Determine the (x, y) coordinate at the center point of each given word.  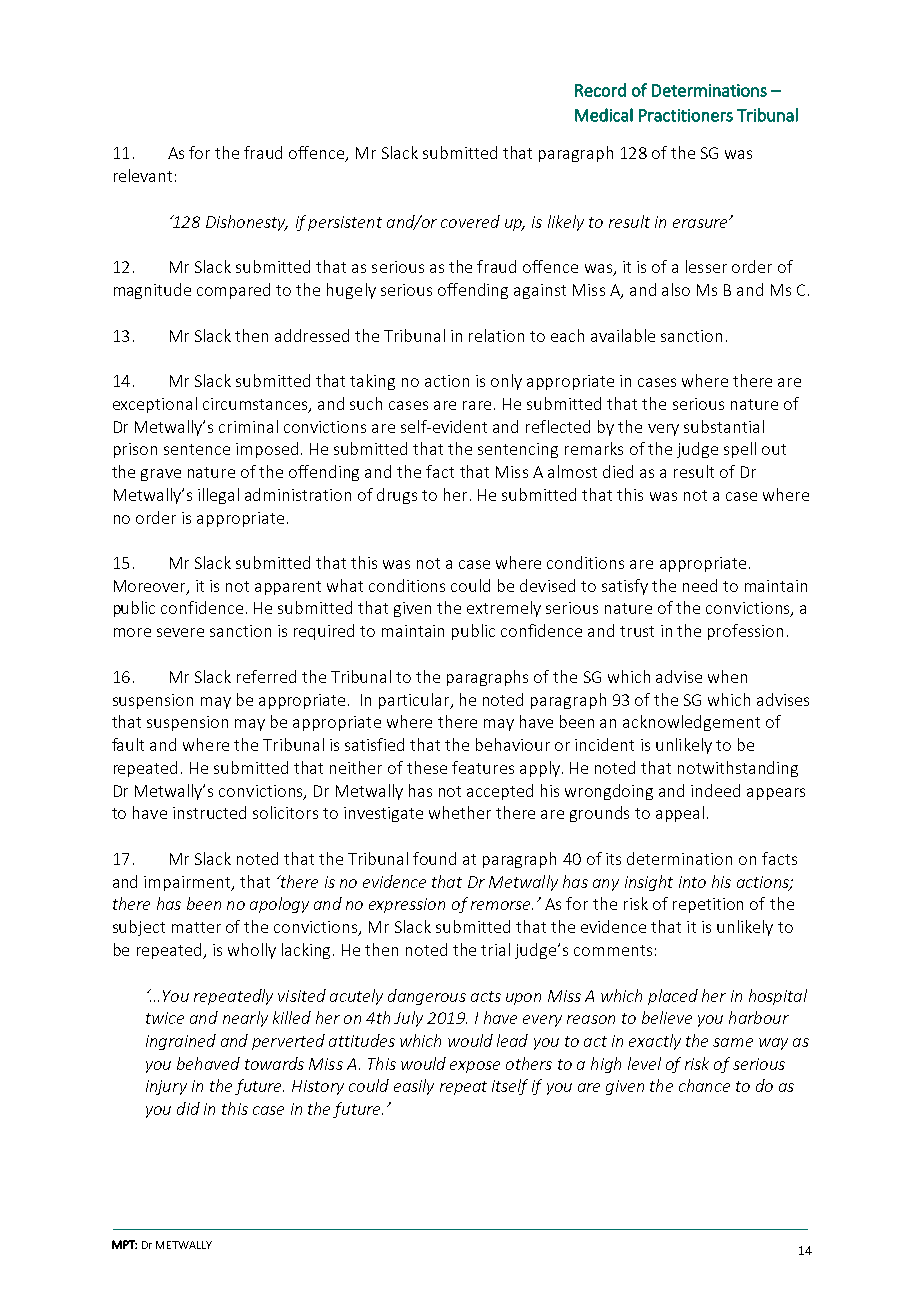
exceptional (155, 405)
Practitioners (686, 115)
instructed (209, 812)
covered (470, 221)
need (700, 585)
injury (166, 1087)
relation (496, 335)
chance (704, 1085)
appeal (680, 814)
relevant (143, 175)
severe (180, 632)
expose (475, 1067)
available (623, 335)
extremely (504, 609)
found (434, 858)
